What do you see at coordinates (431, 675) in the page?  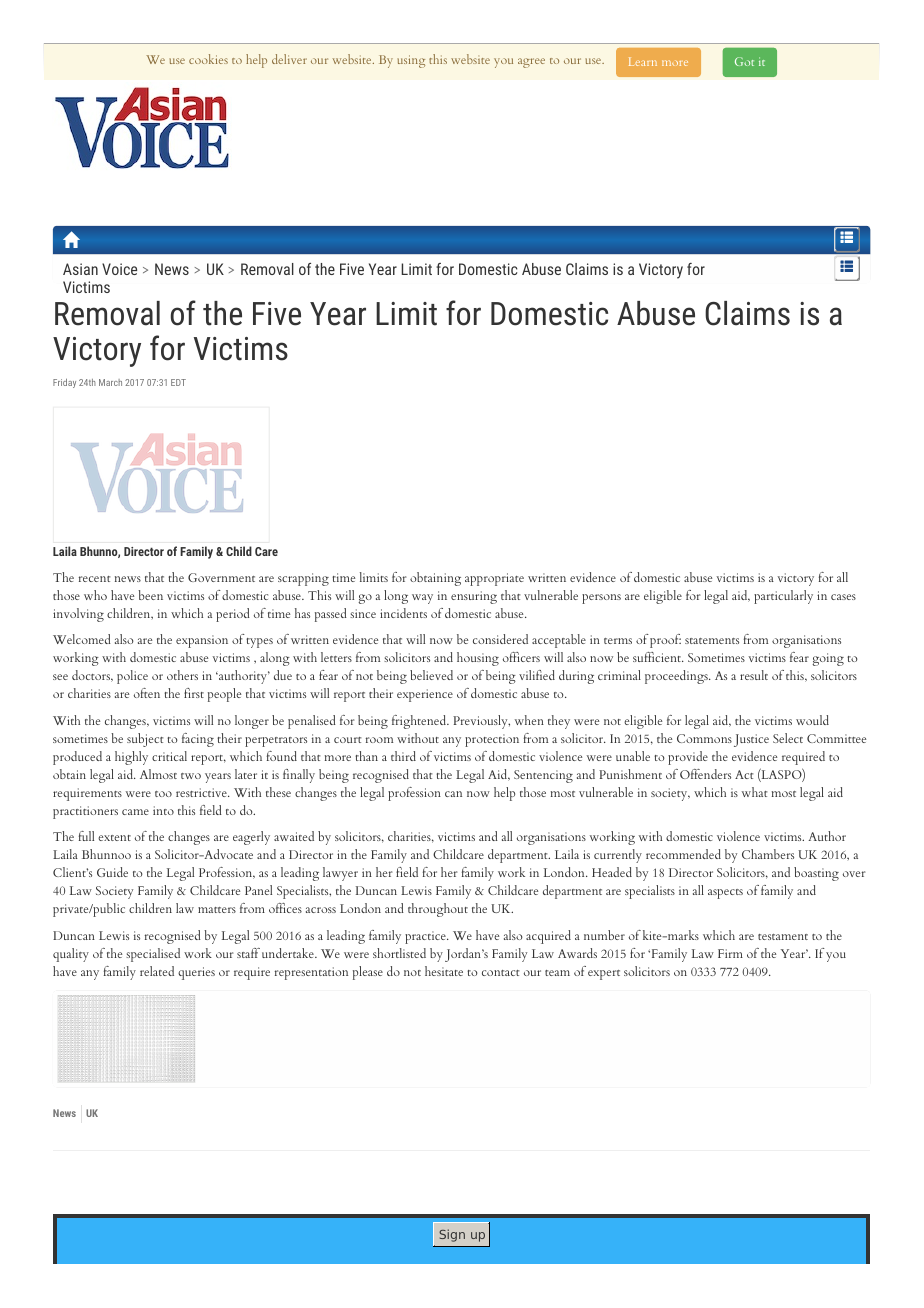 I see `believed` at bounding box center [431, 675].
